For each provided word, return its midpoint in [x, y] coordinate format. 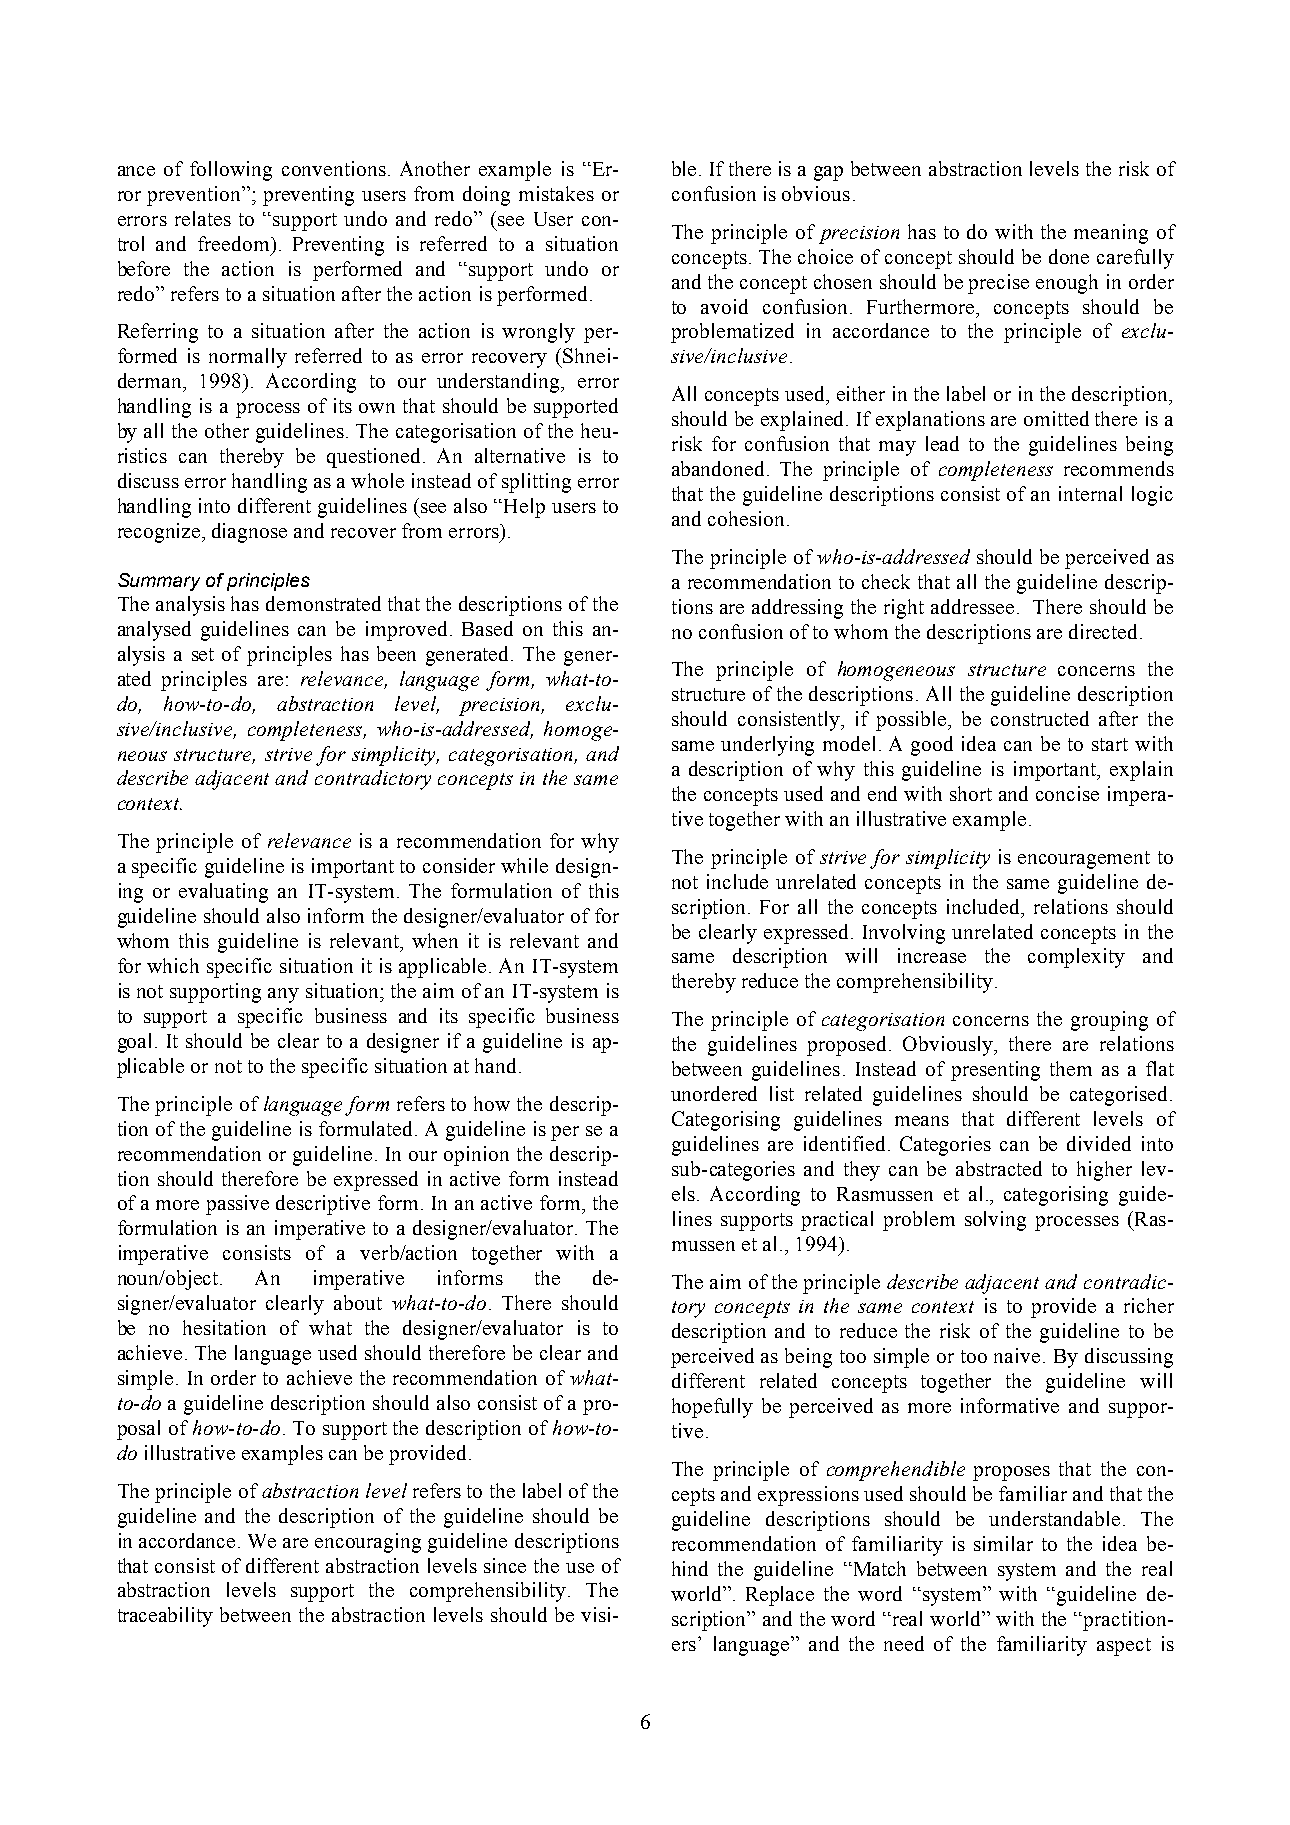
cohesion [746, 518]
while [524, 865]
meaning [1111, 234]
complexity [1076, 958]
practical [837, 1221]
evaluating [223, 893]
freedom [235, 243]
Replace [780, 1596]
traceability [165, 1617]
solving [995, 1221]
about [358, 1302]
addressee [972, 606]
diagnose [249, 533]
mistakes [556, 193]
